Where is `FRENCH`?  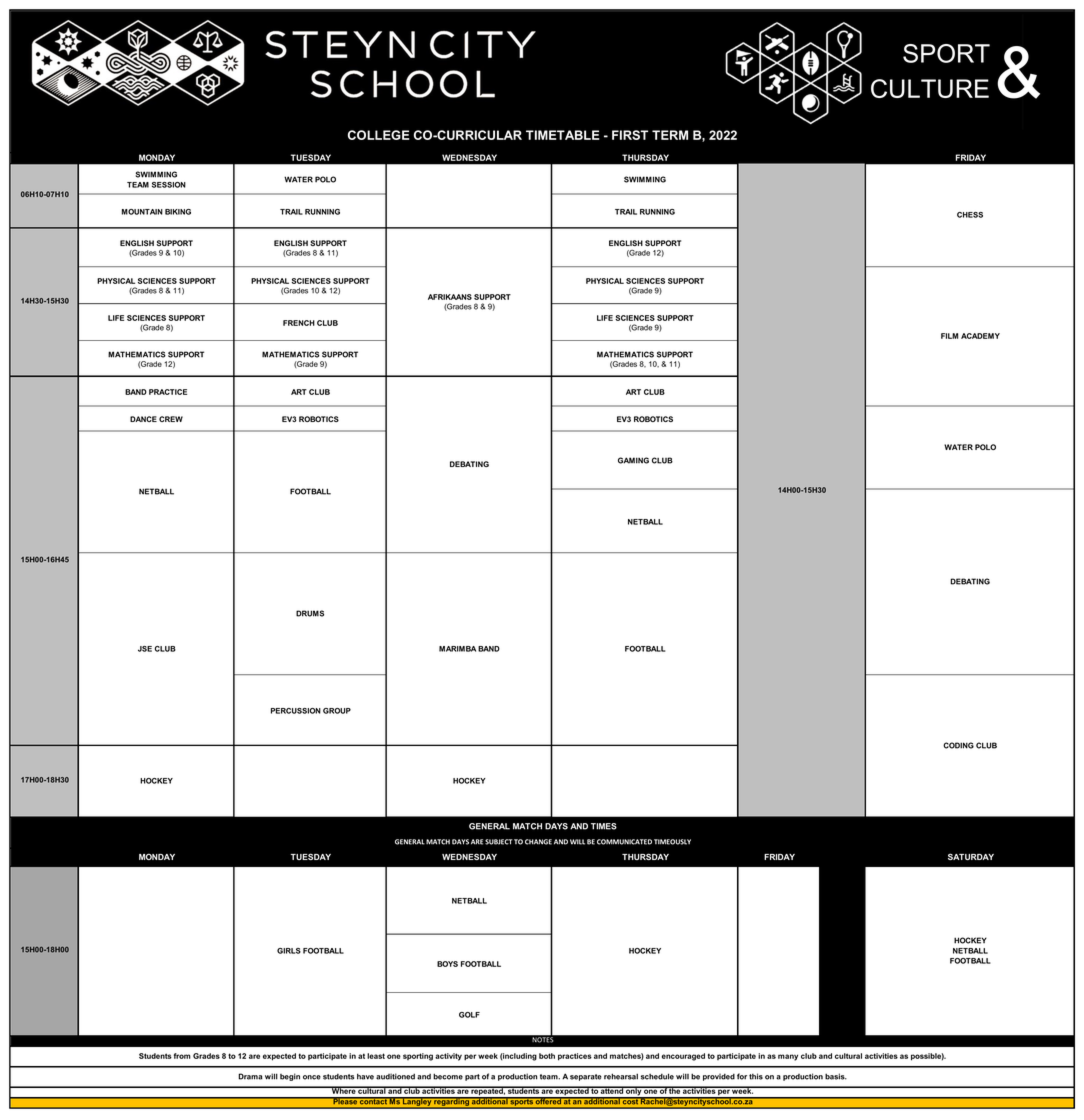 FRENCH is located at coordinates (299, 323).
